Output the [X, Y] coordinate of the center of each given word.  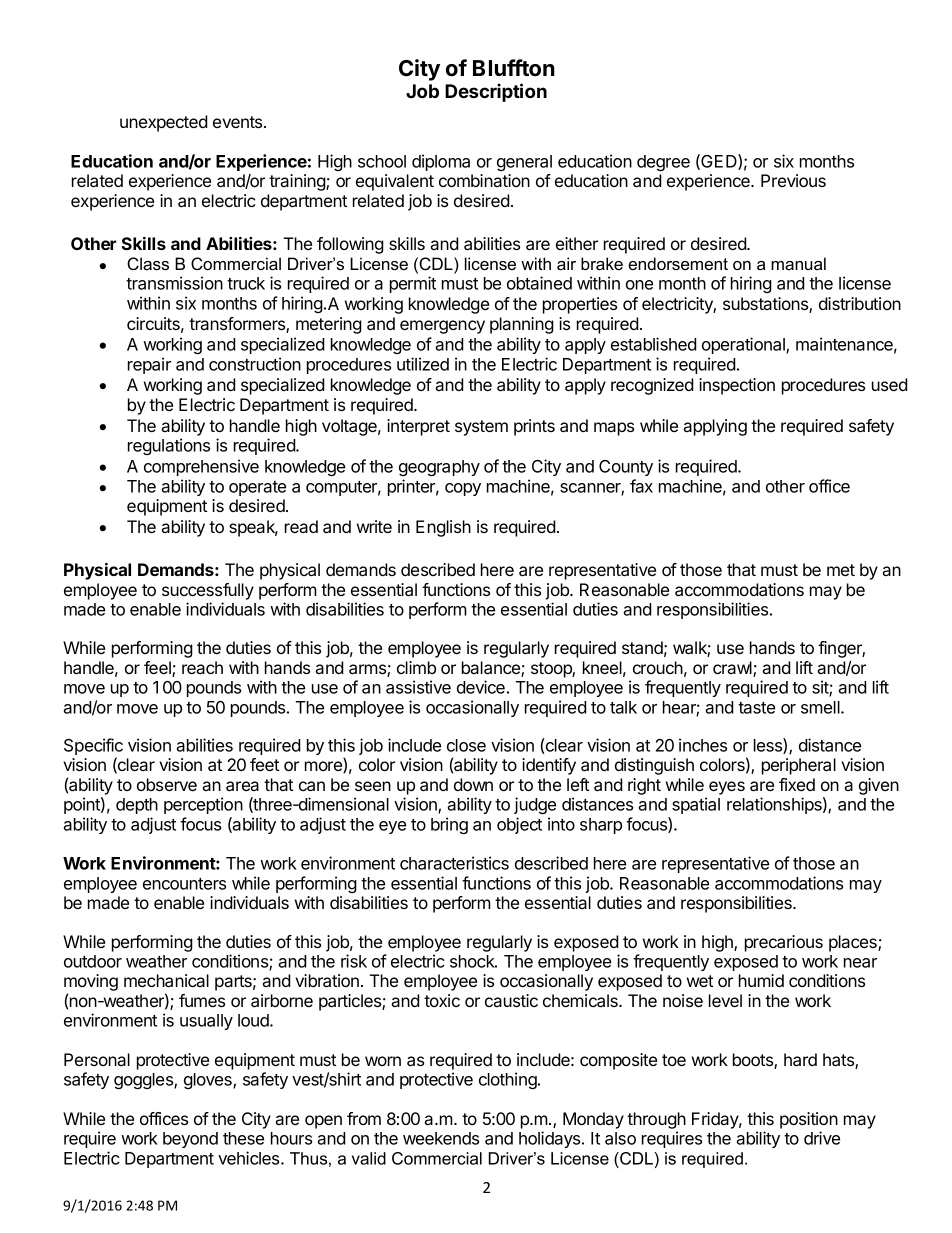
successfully [208, 591]
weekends [441, 1138]
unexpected [164, 123]
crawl [733, 669]
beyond [190, 1140]
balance [492, 669]
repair [149, 365]
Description [496, 92]
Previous [793, 180]
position [809, 1120]
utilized [423, 364]
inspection [737, 386]
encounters [184, 884]
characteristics [454, 863]
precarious [784, 943]
